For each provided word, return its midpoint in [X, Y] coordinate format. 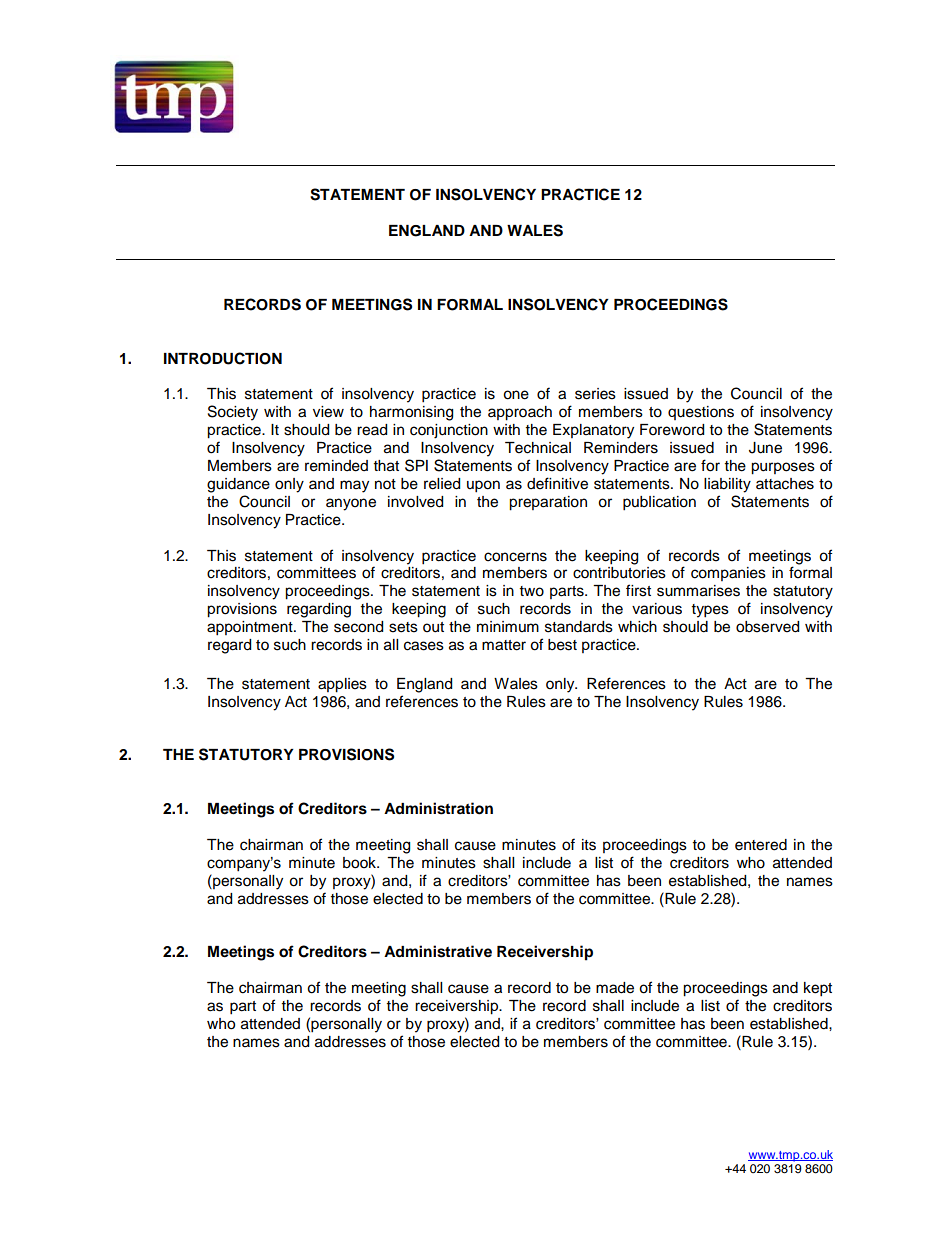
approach [520, 413]
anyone [351, 504]
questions [701, 413]
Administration [438, 808]
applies [342, 685]
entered [761, 845]
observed [767, 627]
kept [818, 989]
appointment [251, 628]
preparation [548, 503]
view [328, 412]
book [361, 863]
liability [727, 485]
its [589, 845]
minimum [508, 626]
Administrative [438, 951]
